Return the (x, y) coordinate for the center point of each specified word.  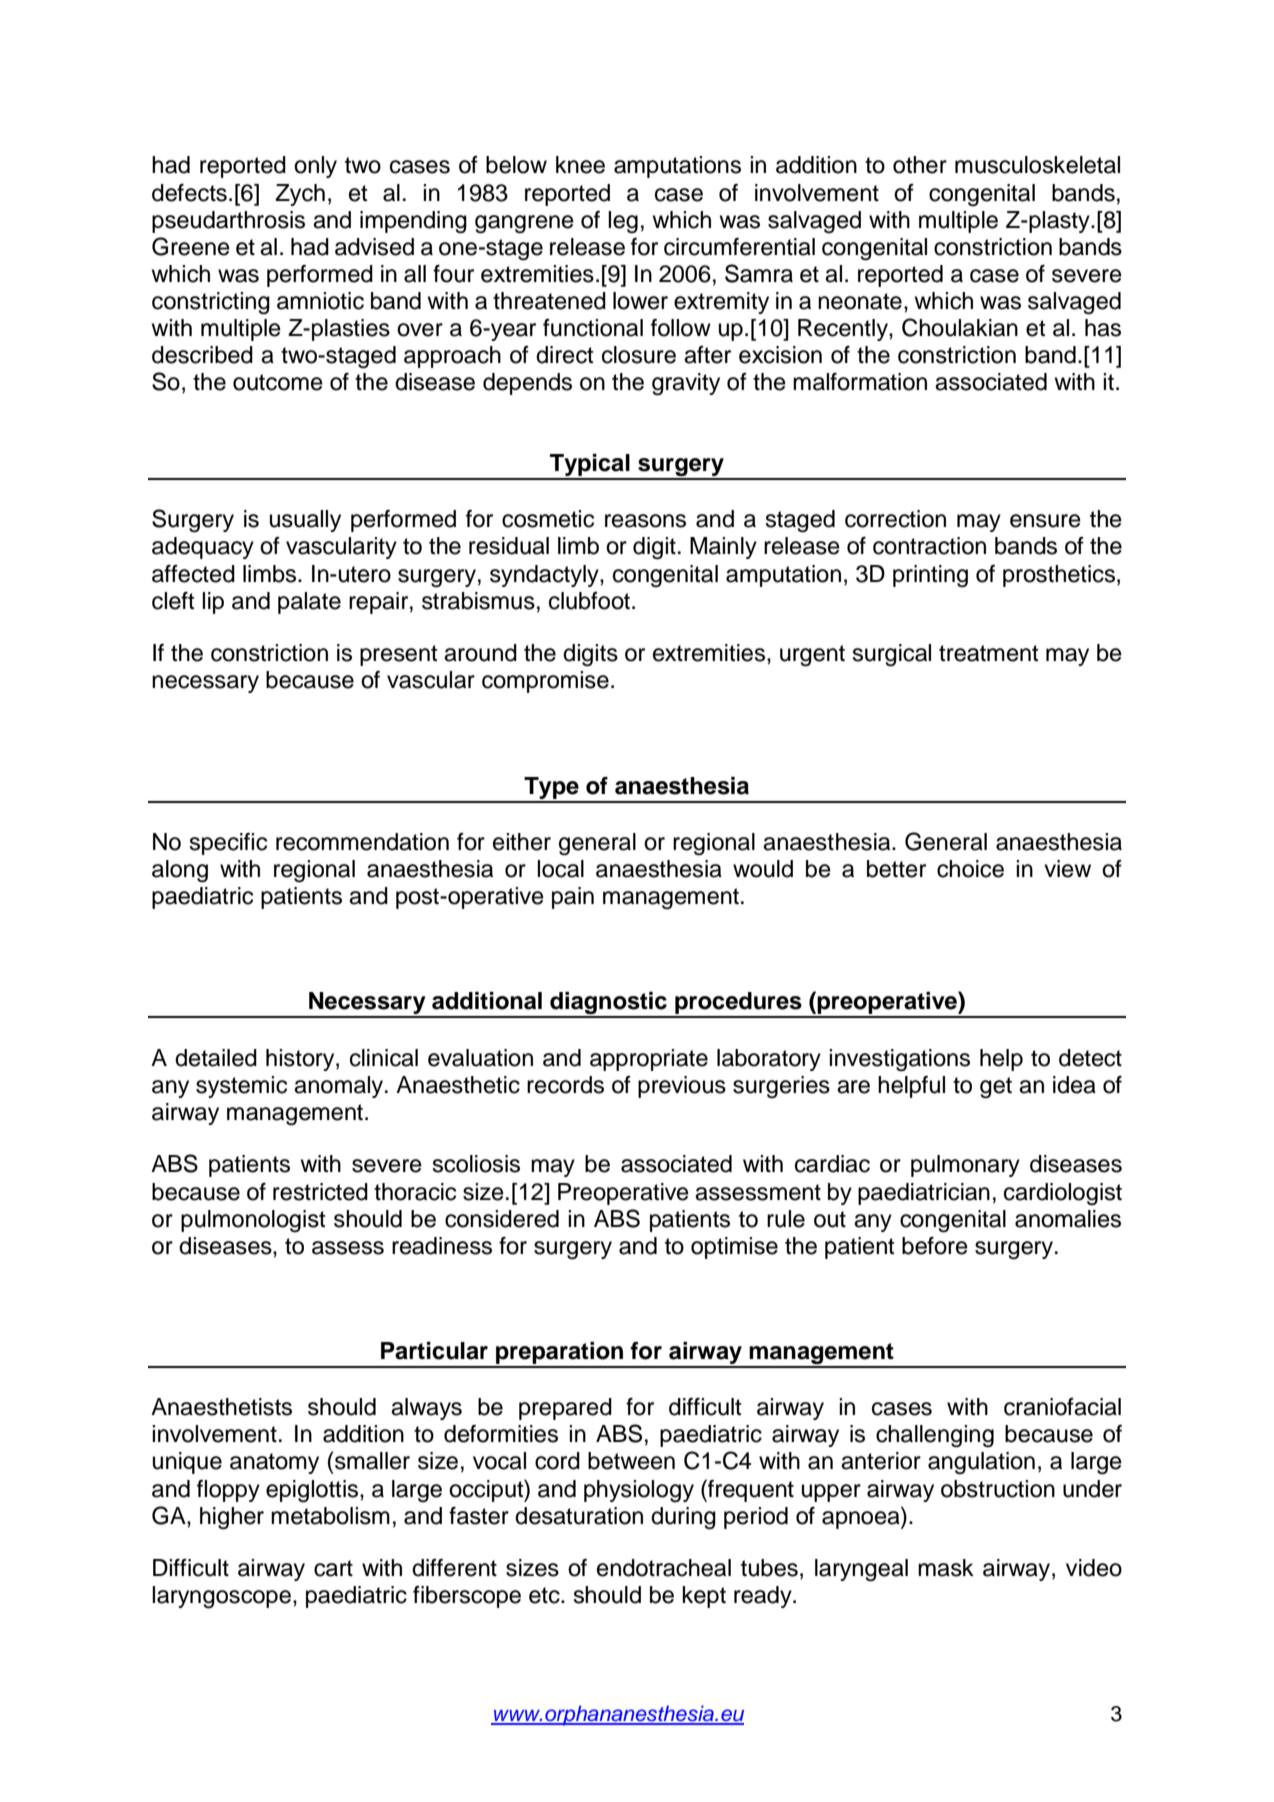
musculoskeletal (1037, 165)
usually (305, 521)
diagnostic (608, 1004)
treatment (989, 653)
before (935, 1246)
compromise (545, 682)
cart (333, 1568)
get (996, 1088)
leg (623, 222)
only (315, 167)
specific (228, 844)
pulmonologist (253, 1221)
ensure (1045, 521)
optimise (734, 1248)
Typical (590, 466)
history (301, 1060)
